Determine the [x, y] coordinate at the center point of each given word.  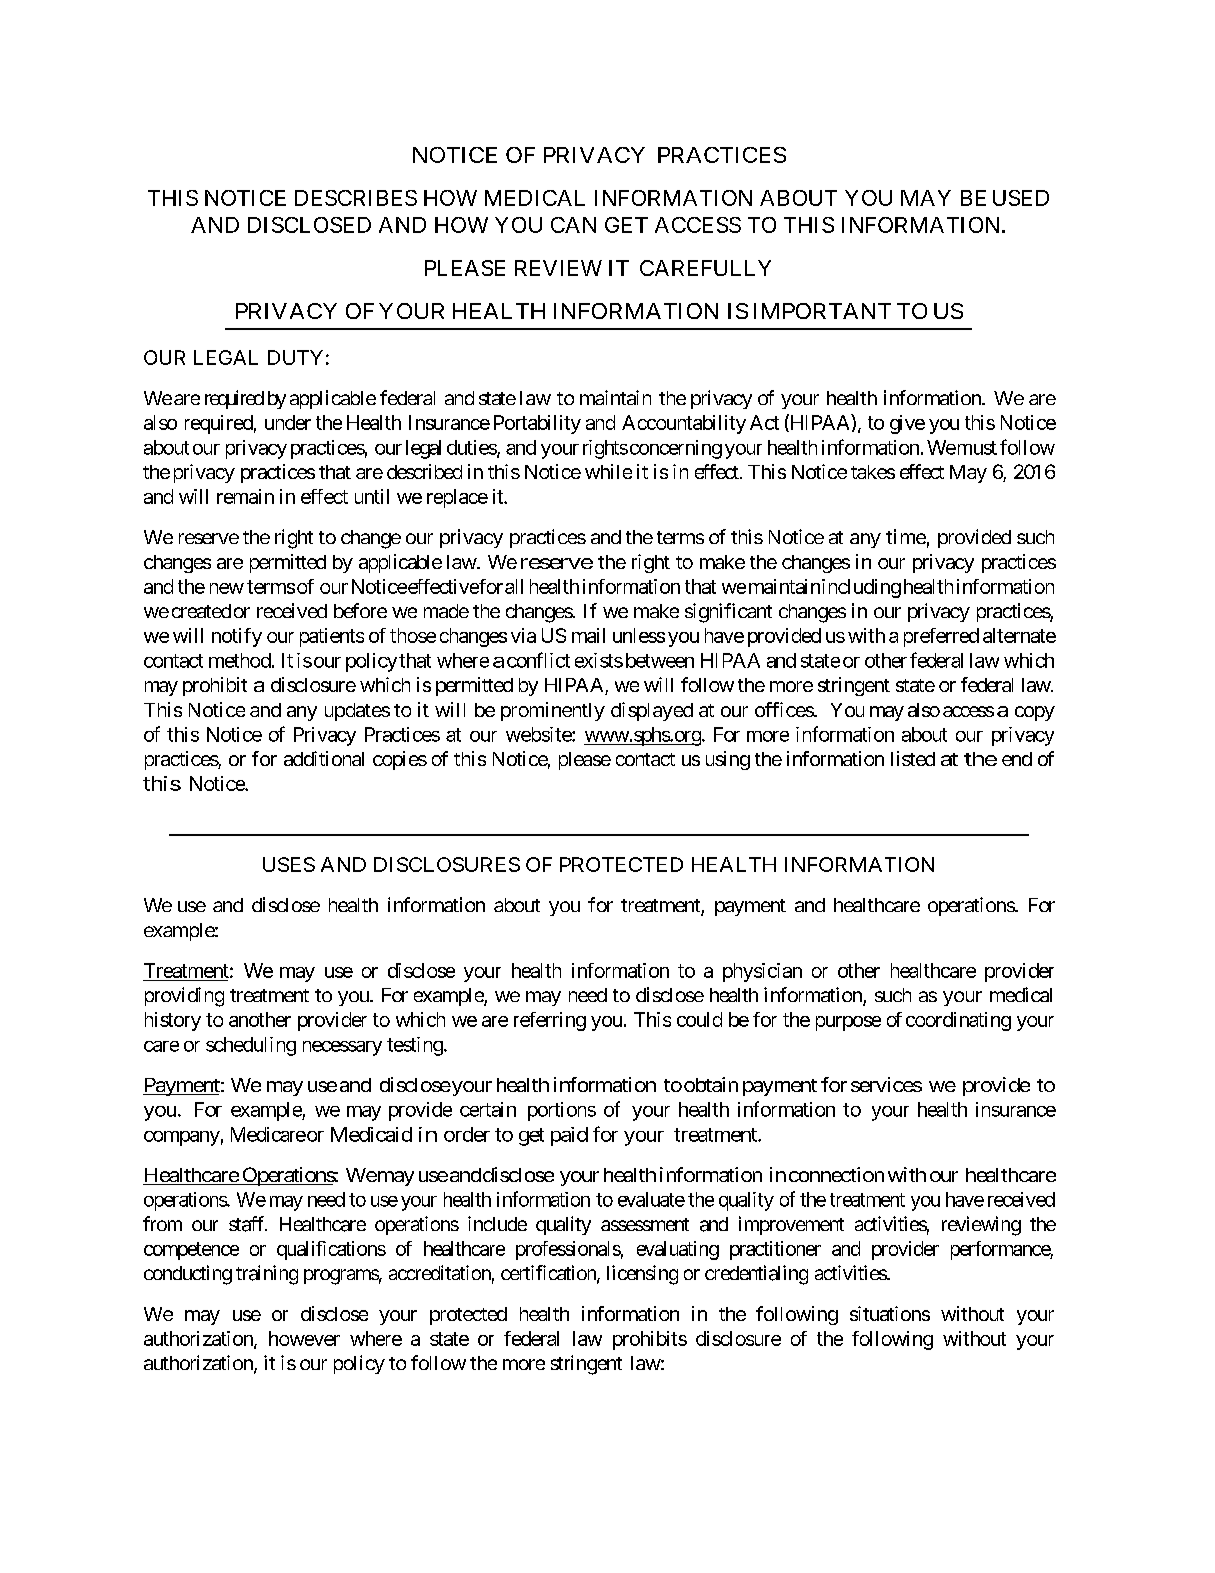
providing [184, 997]
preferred [941, 637]
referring [550, 1021]
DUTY [295, 357]
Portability [537, 424]
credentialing [756, 1275]
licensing [642, 1275]
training [267, 1275]
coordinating [958, 1021]
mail [588, 635]
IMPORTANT [822, 311]
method [240, 660]
